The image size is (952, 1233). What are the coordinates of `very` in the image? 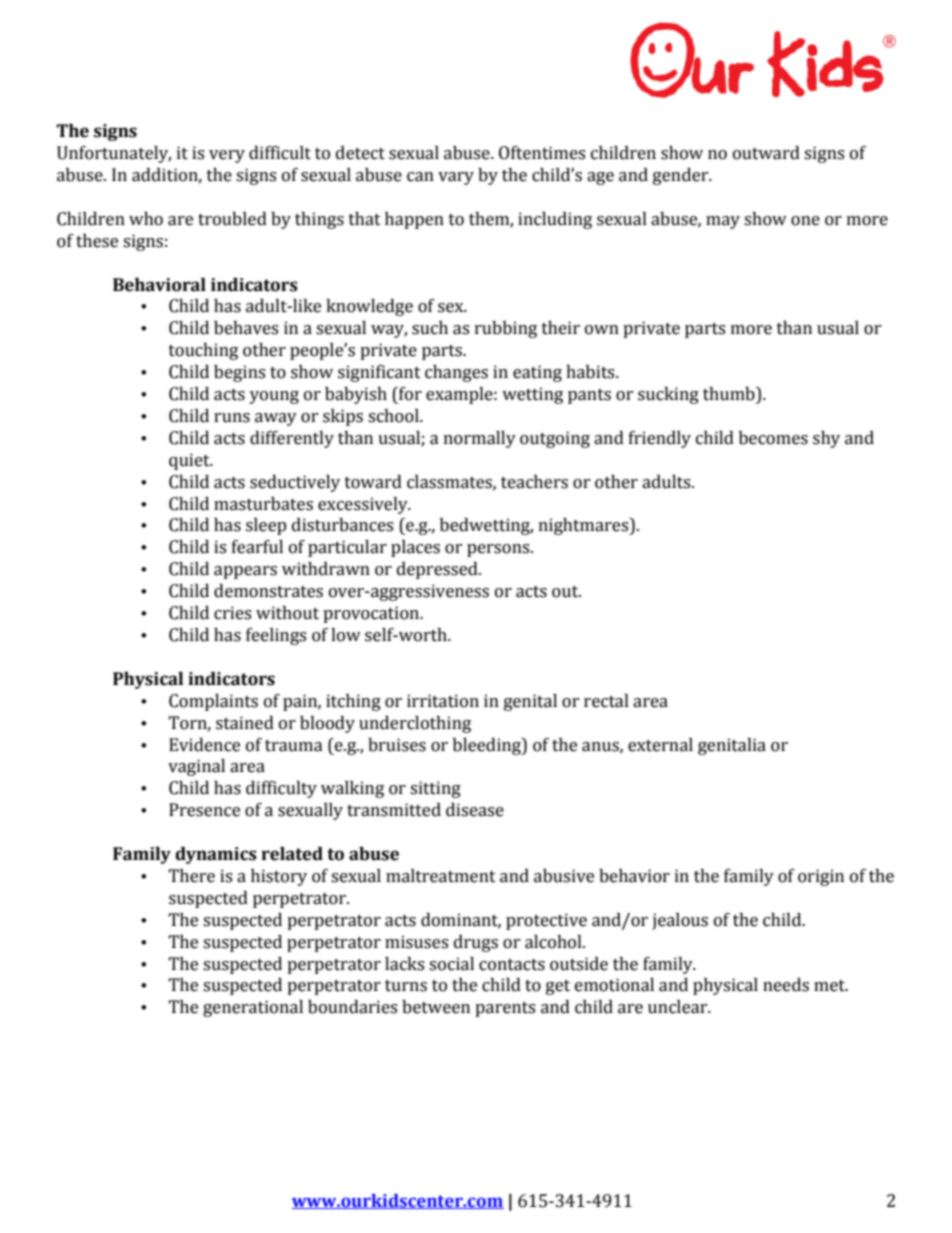 It's located at (227, 156).
